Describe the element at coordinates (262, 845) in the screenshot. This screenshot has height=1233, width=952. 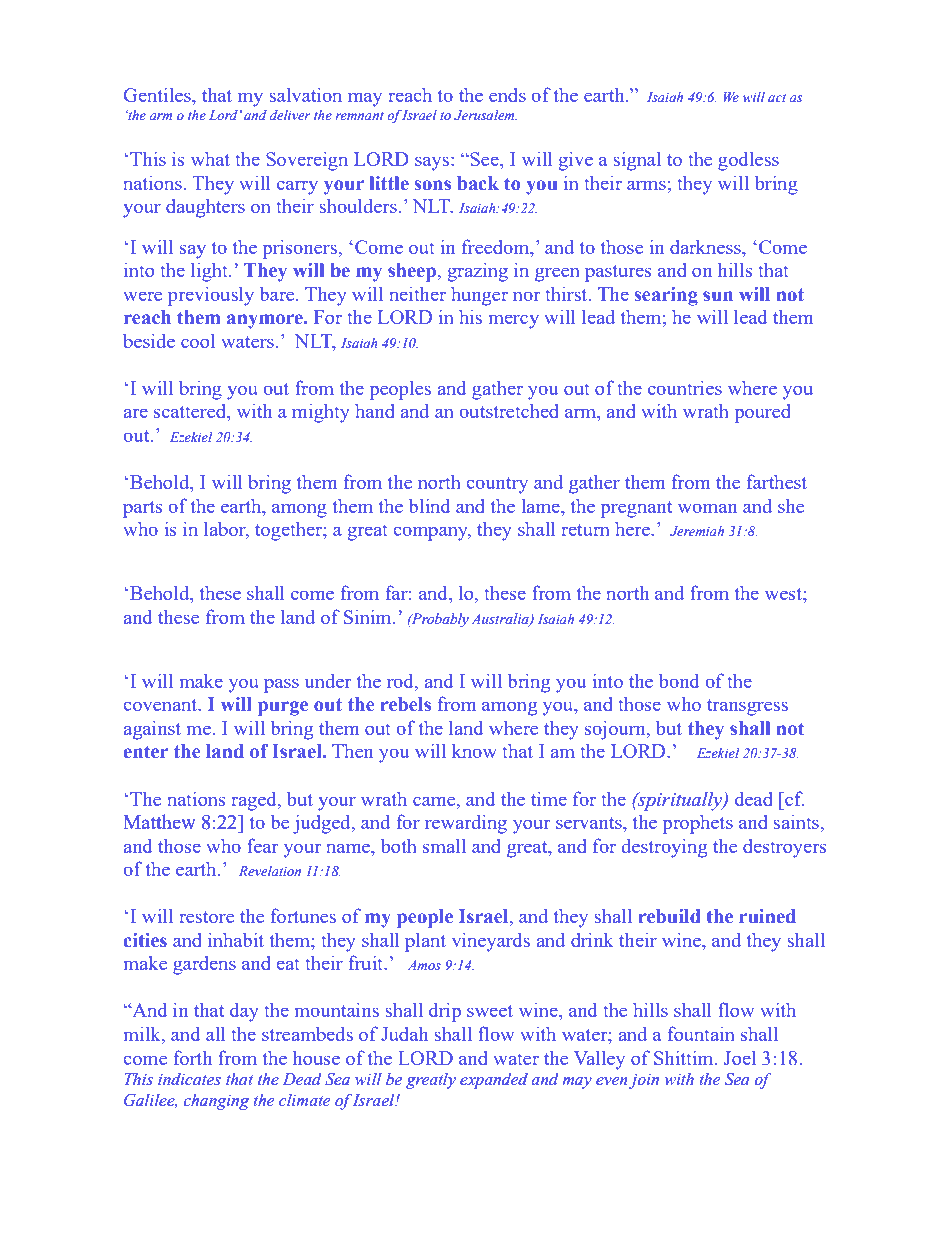
I see `fear` at that location.
